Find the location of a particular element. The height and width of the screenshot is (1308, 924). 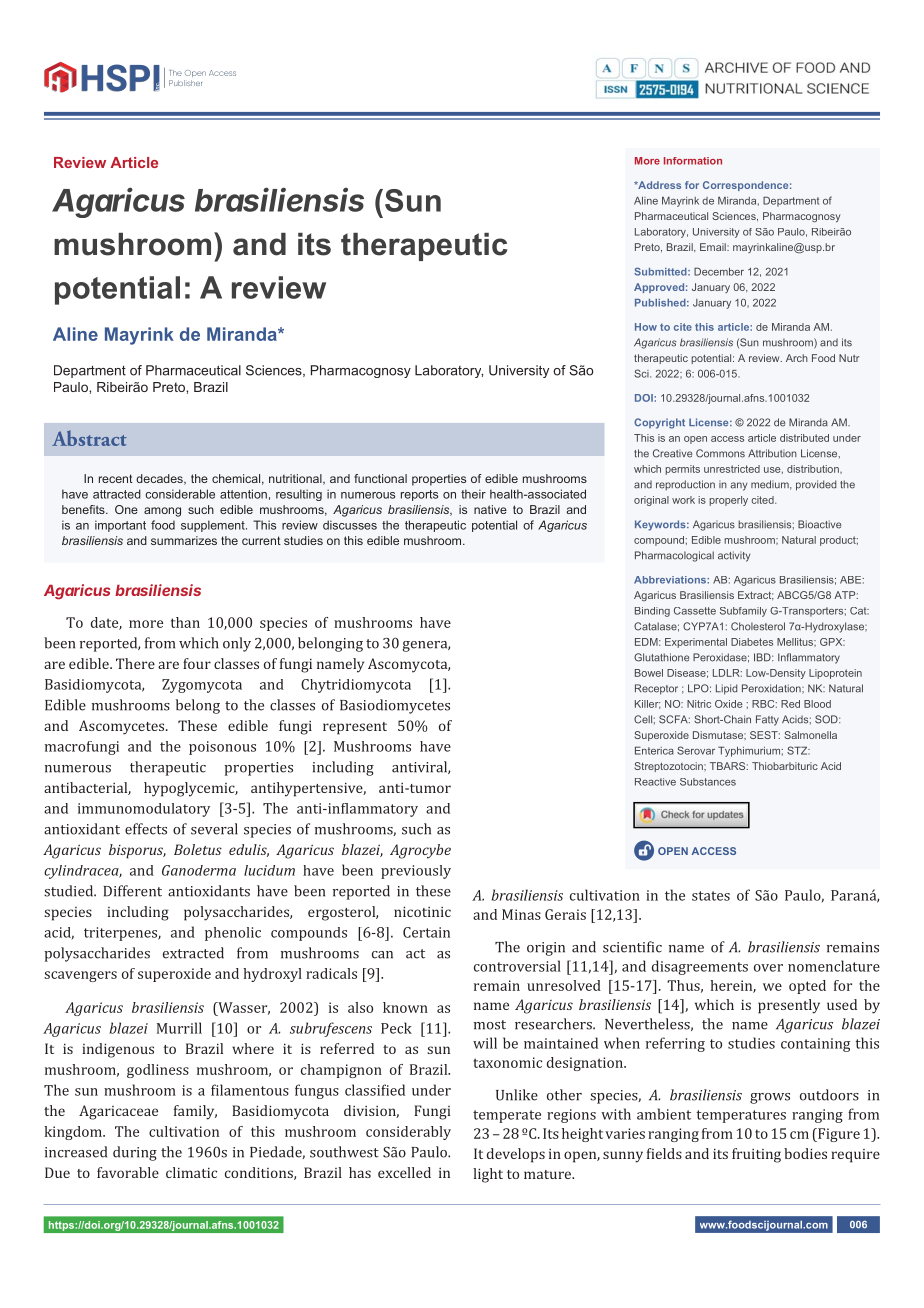

There is located at coordinates (135, 663).
